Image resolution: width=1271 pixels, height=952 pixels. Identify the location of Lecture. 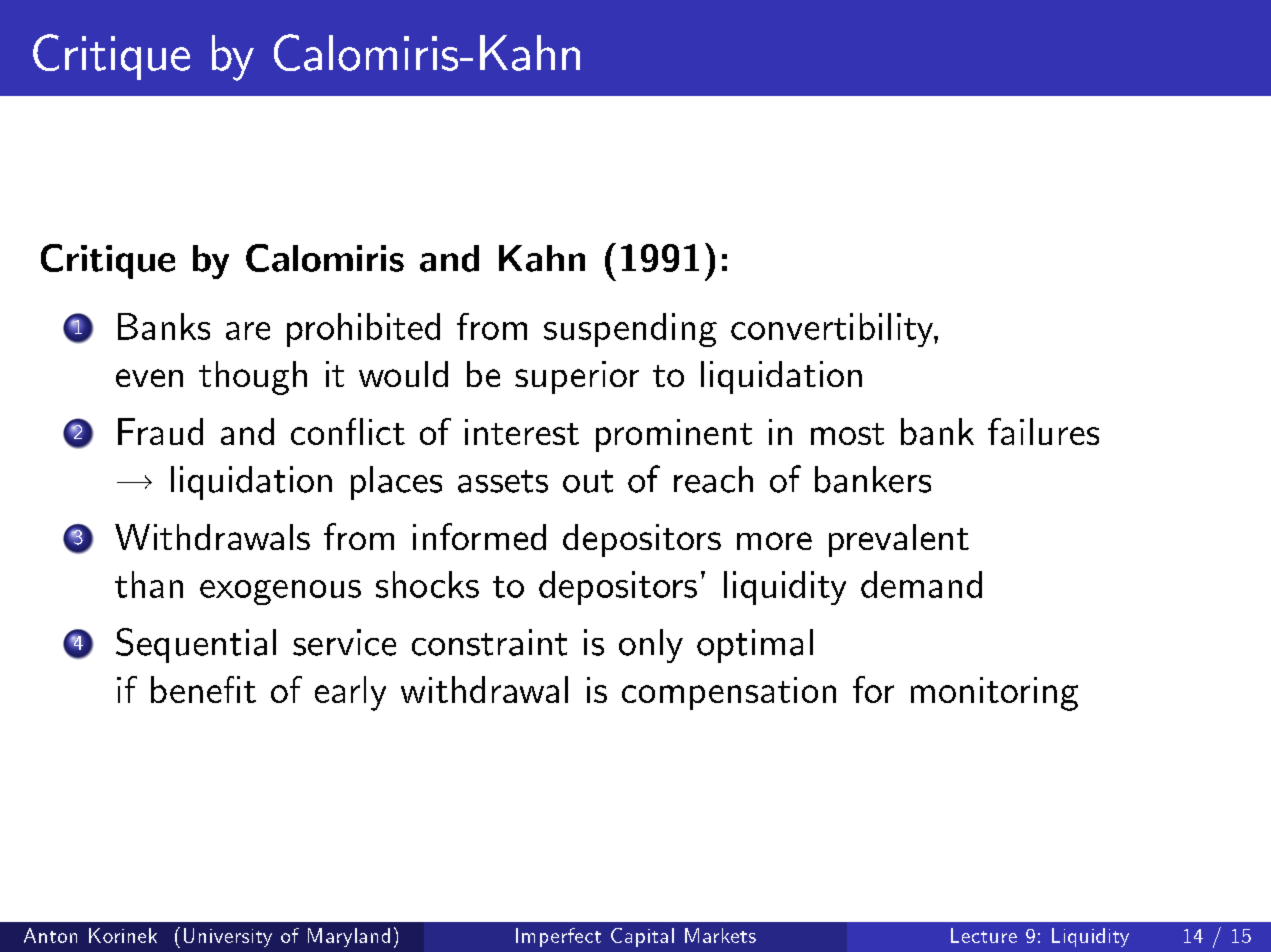
(984, 935).
